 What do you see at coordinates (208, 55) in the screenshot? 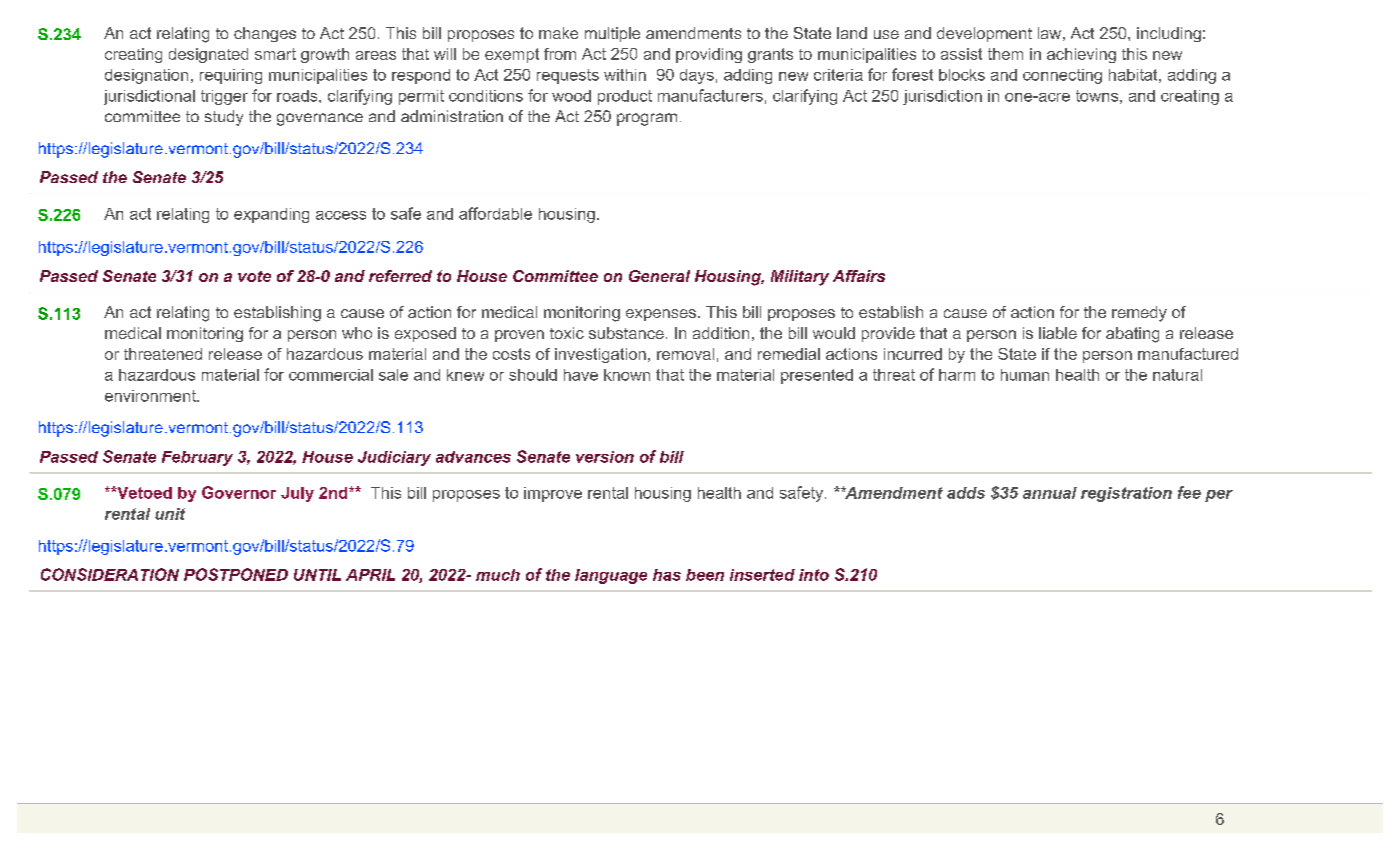
I see `designated` at bounding box center [208, 55].
